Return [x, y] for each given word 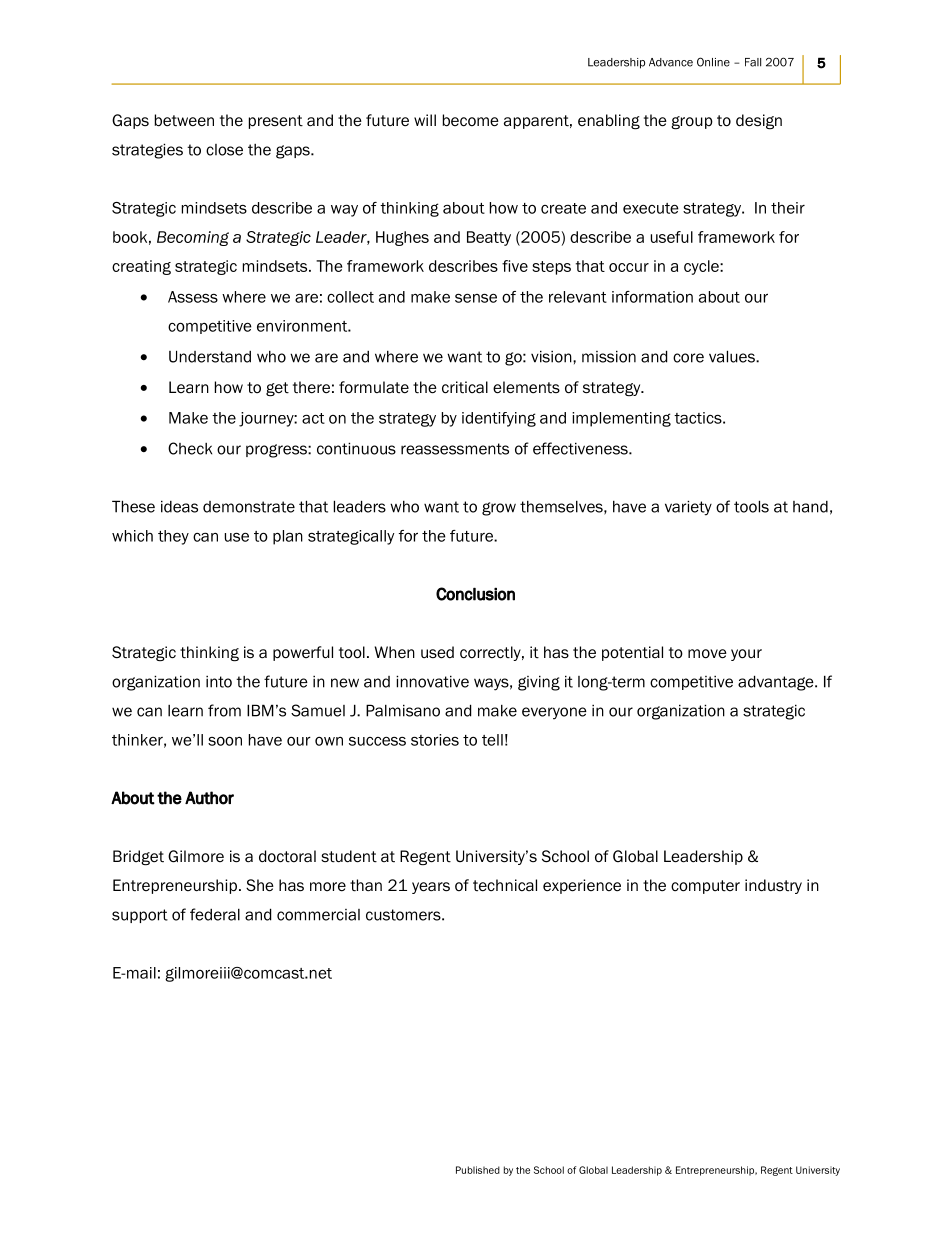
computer [705, 887]
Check [190, 448]
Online [713, 62]
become [471, 120]
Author [209, 798]
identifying [499, 419]
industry [773, 886]
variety [688, 508]
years [431, 888]
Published [478, 1170]
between [184, 120]
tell [492, 740]
